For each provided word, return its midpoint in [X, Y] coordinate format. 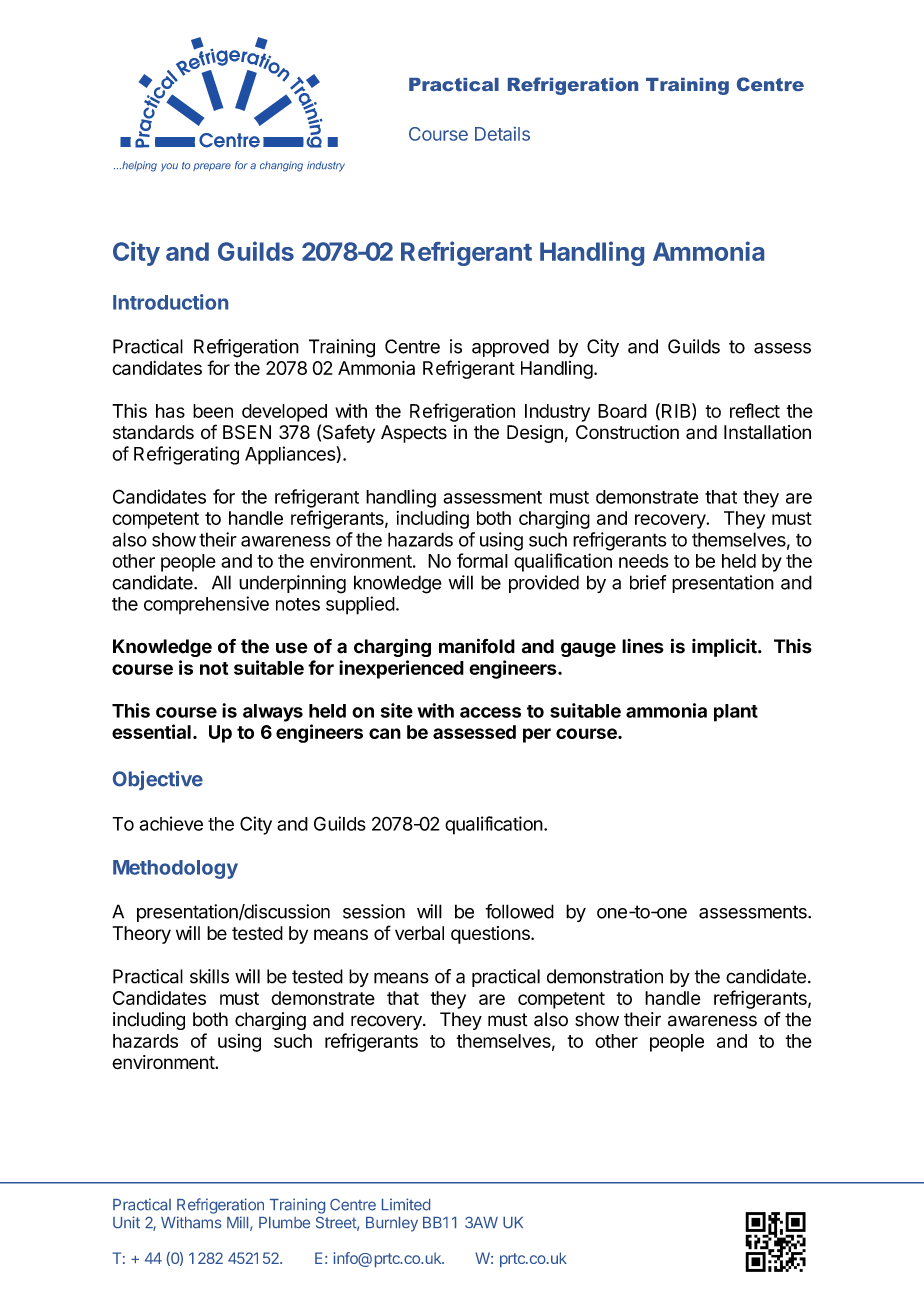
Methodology [175, 869]
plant [736, 713]
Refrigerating [186, 455]
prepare [212, 167]
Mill [237, 1222]
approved [510, 348]
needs [643, 561]
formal [482, 560]
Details [502, 133]
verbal [419, 933]
